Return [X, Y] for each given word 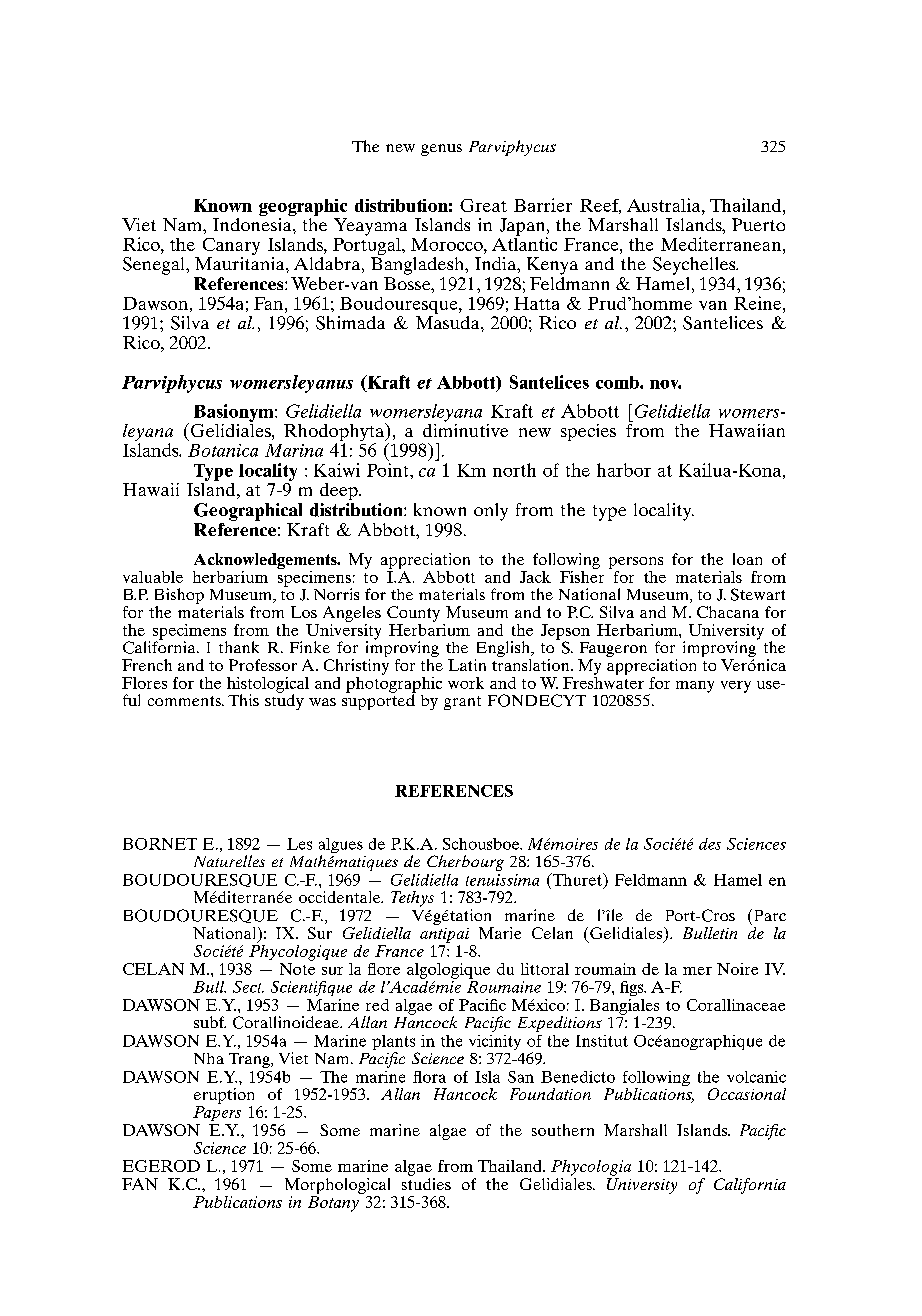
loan [747, 559]
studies [426, 1184]
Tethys [412, 899]
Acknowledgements [266, 562]
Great [483, 205]
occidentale [341, 897]
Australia [665, 205]
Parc [770, 915]
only [491, 512]
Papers [217, 1113]
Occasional [747, 1094]
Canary [231, 248]
